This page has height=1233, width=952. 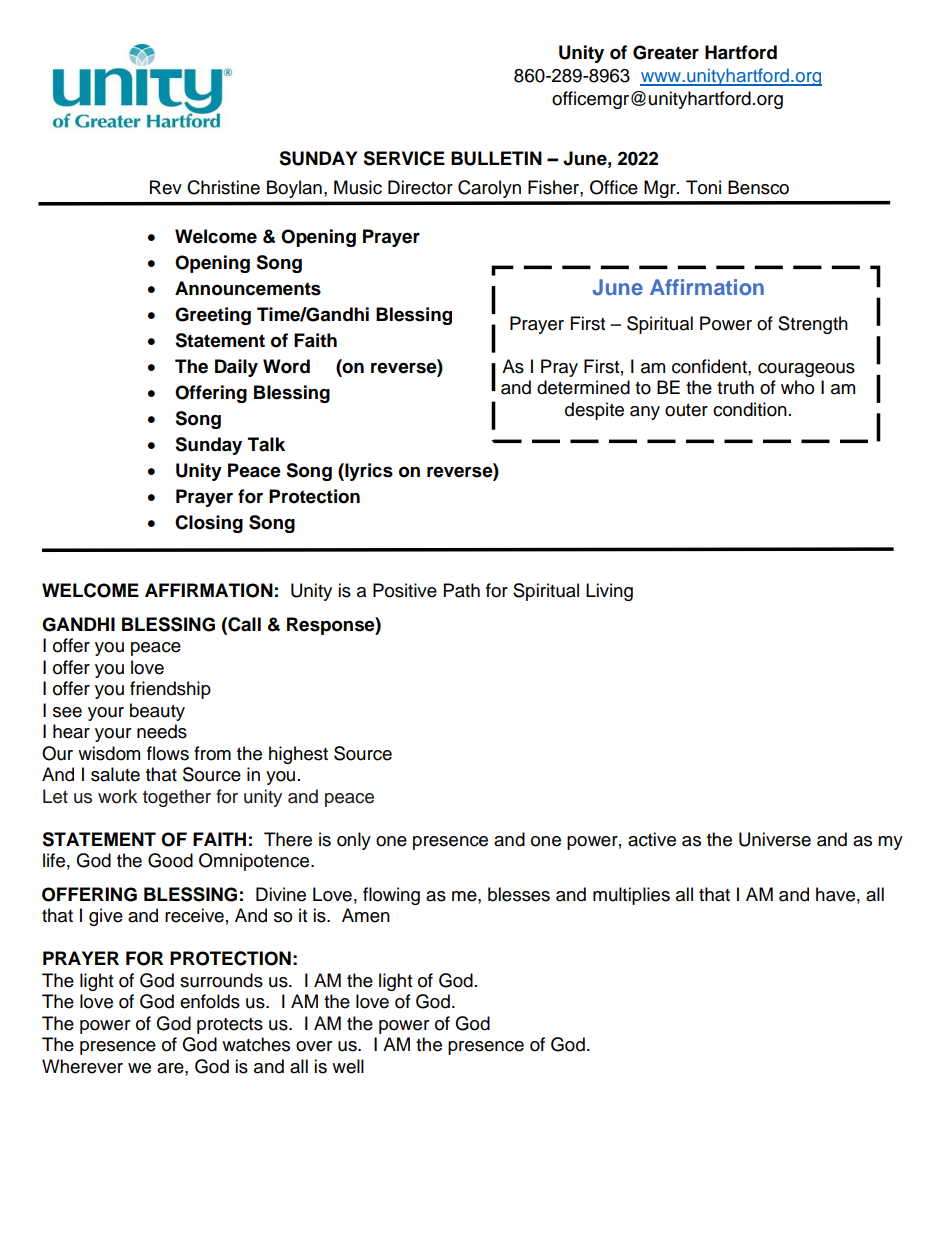 What do you see at coordinates (209, 524) in the page?
I see `Closing` at bounding box center [209, 524].
